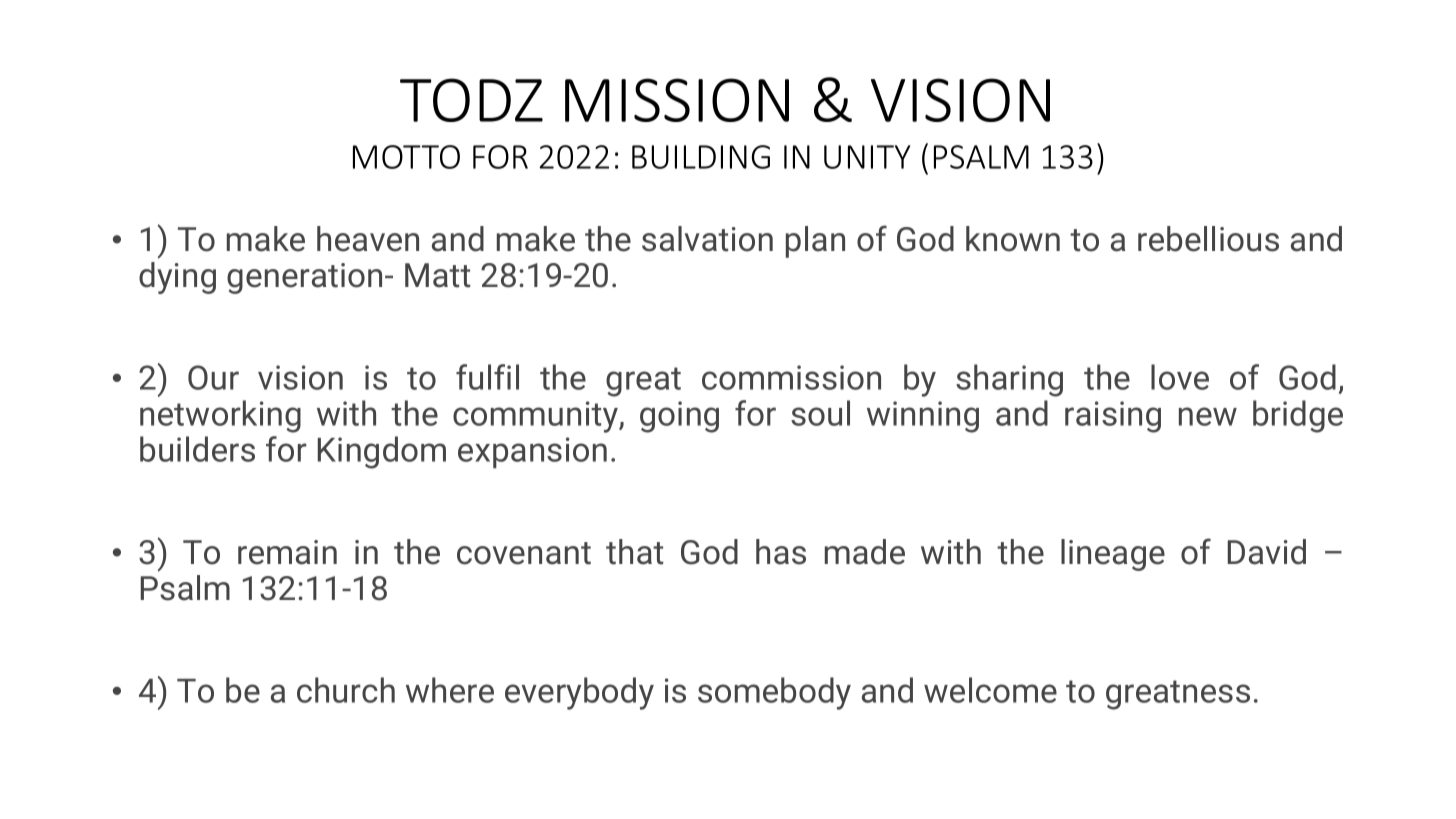  What do you see at coordinates (1013, 239) in the screenshot?
I see `known` at bounding box center [1013, 239].
